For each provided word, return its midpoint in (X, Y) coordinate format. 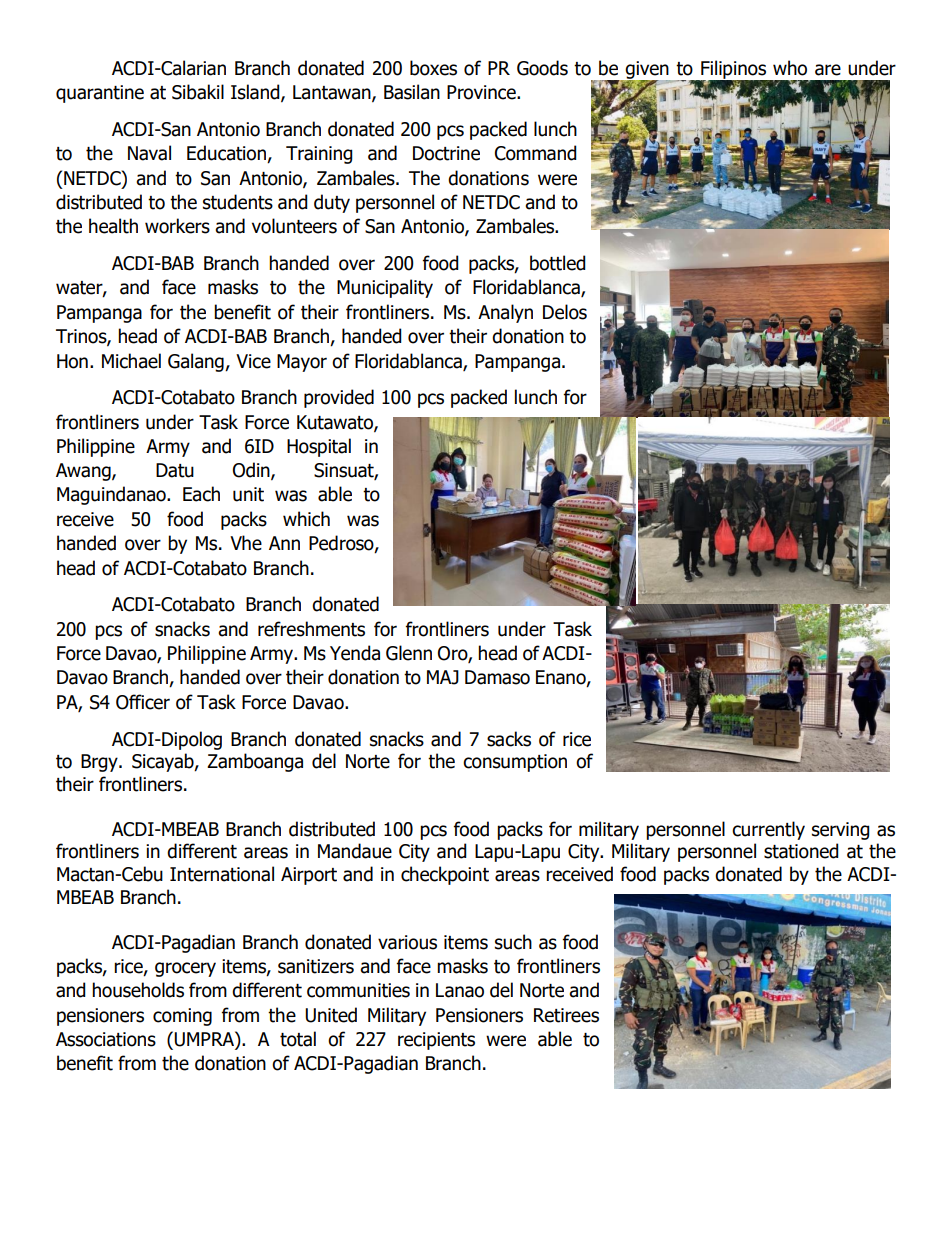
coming (182, 1017)
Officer (143, 702)
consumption (515, 763)
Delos (565, 312)
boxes (433, 68)
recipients (436, 1041)
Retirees (566, 1015)
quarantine (100, 94)
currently (768, 830)
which (306, 519)
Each (201, 494)
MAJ (443, 677)
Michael (131, 361)
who (790, 68)
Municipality (385, 288)
